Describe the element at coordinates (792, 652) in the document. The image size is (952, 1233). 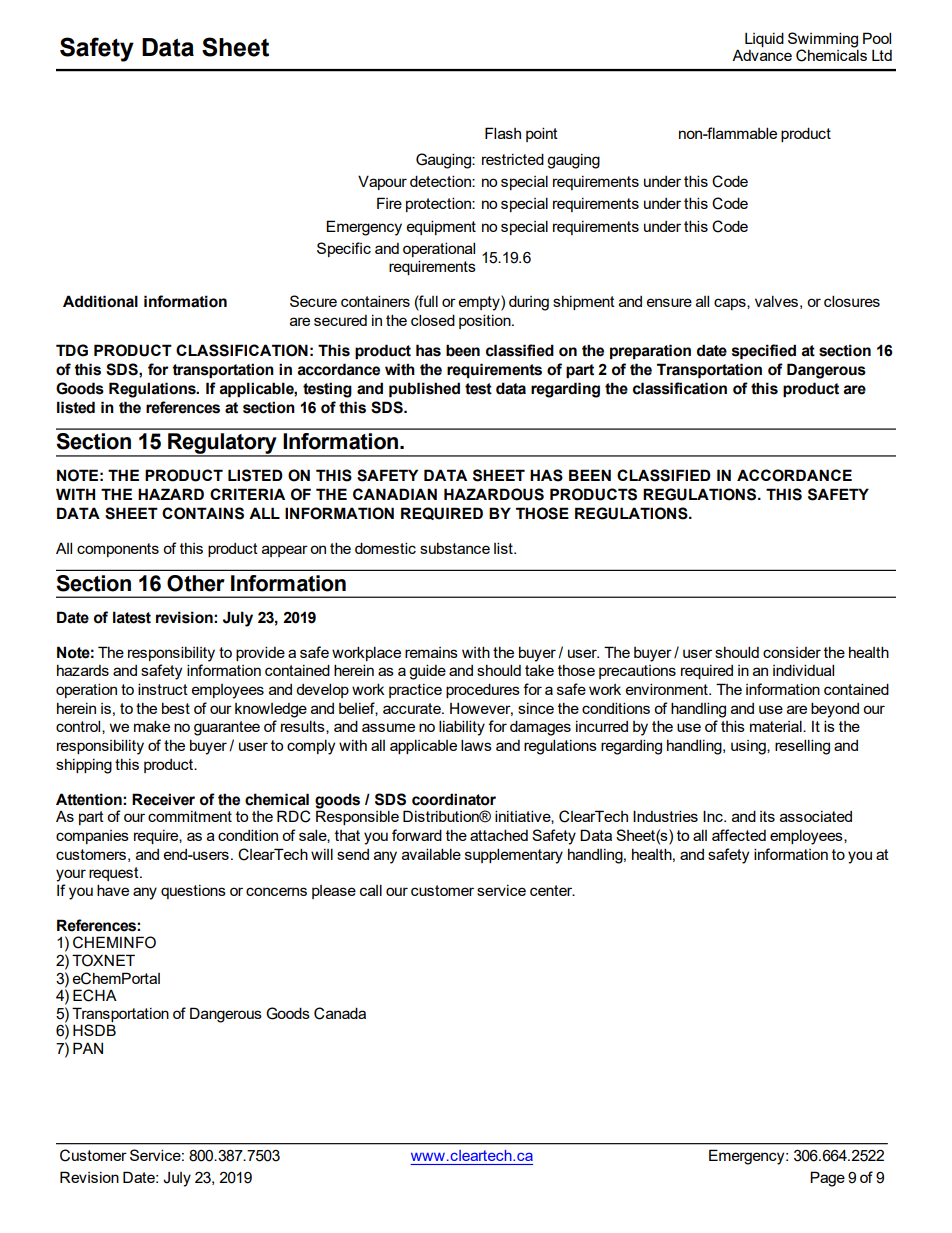
I see `consider` at that location.
